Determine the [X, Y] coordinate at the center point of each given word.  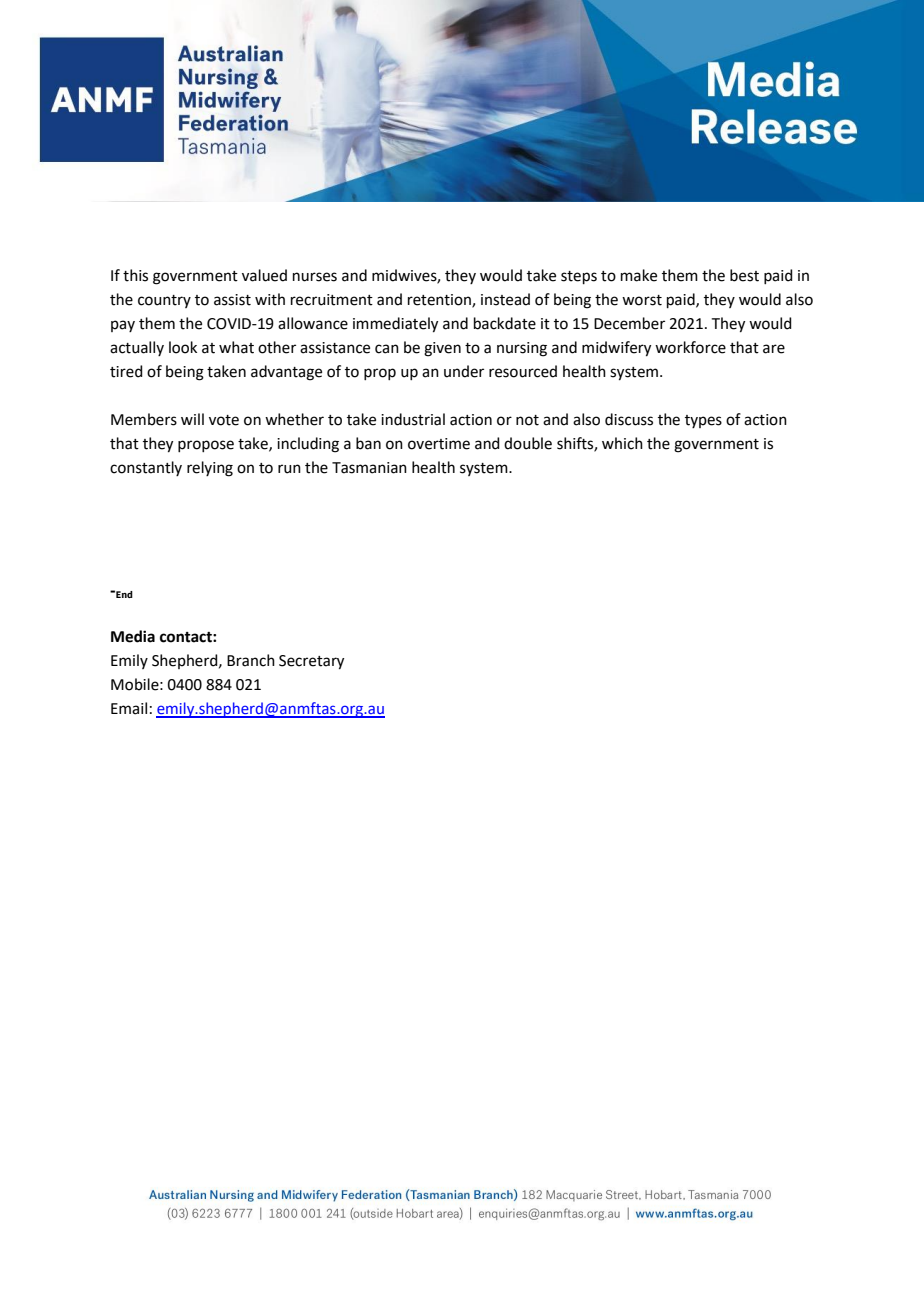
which [622, 443]
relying [210, 469]
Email [129, 708]
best [744, 275]
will [192, 419]
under [464, 371]
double [528, 443]
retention [440, 300]
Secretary [311, 662]
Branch [251, 660]
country [164, 301]
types [703, 421]
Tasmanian [369, 468]
